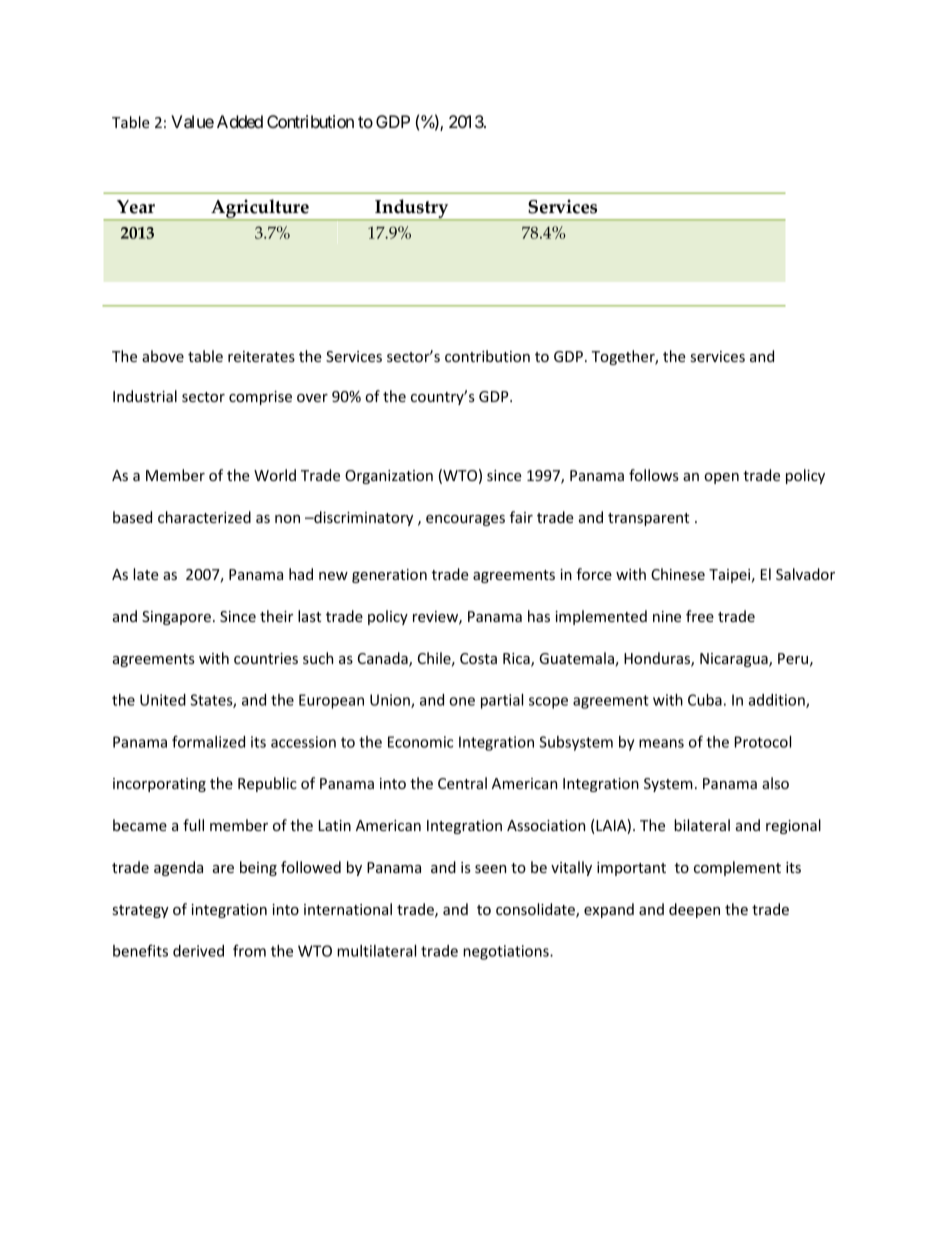 This image has width=952, height=1233. I want to click on negotiations, so click(507, 952).
